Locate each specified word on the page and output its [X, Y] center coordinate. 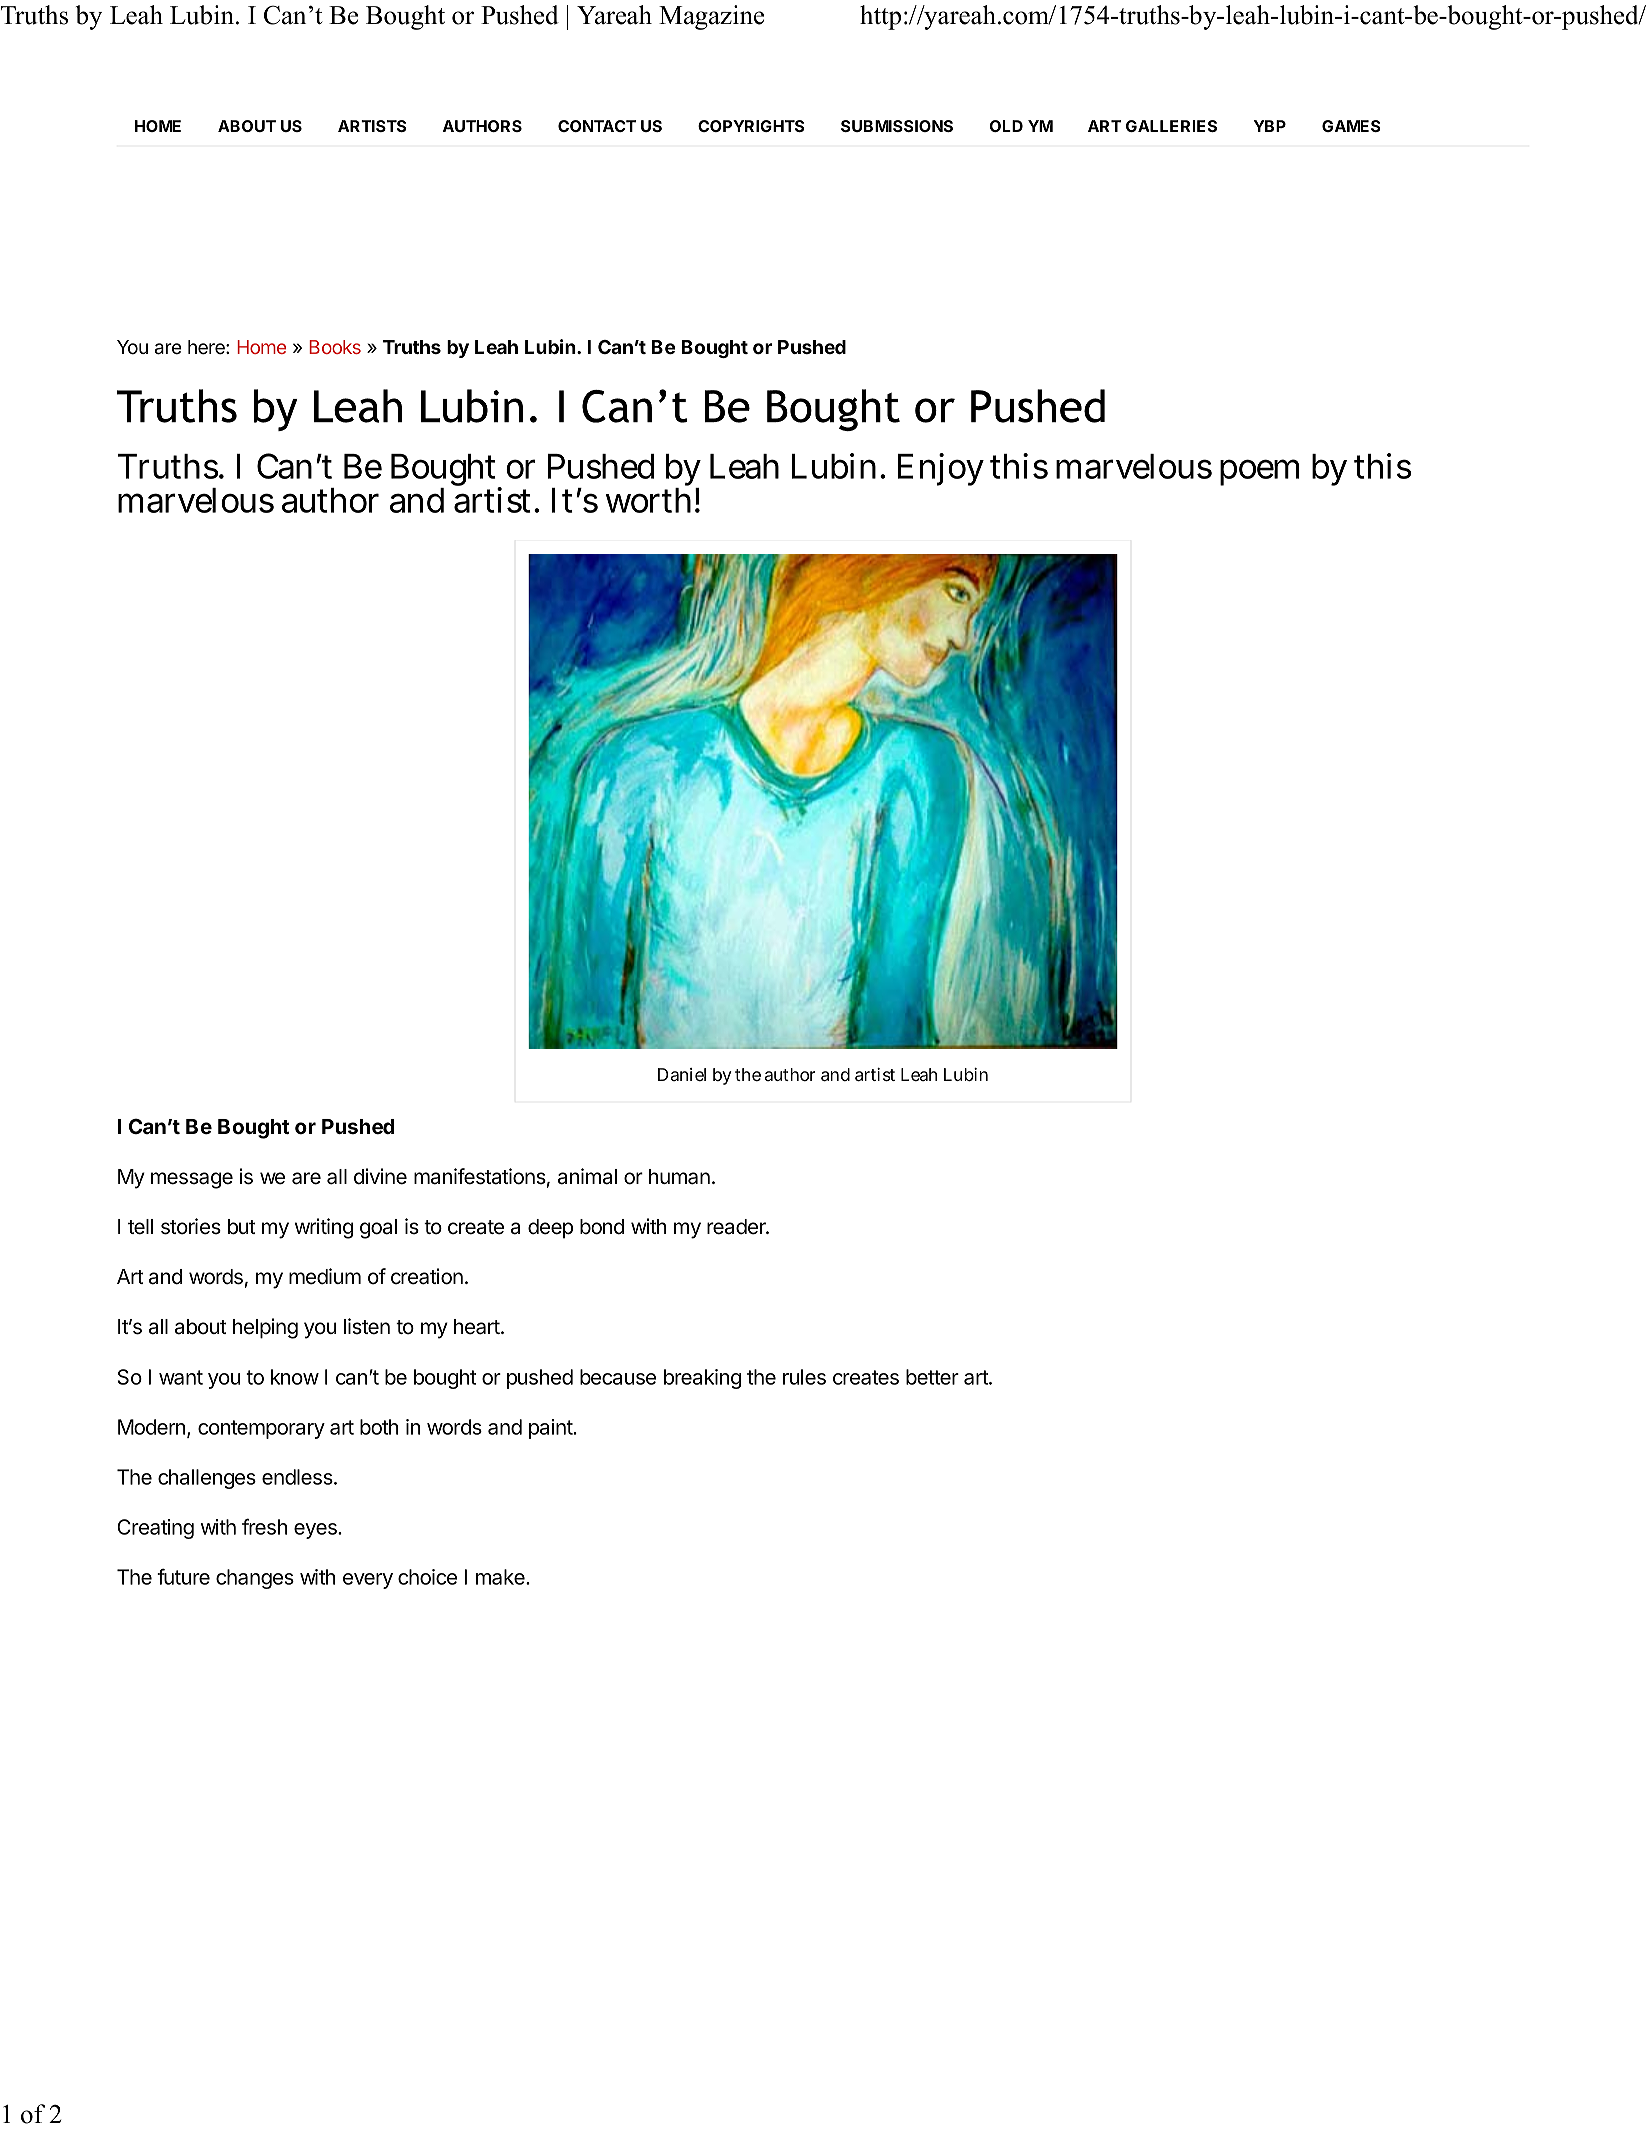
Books [335, 347]
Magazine [711, 17]
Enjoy [941, 469]
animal [587, 1176]
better [932, 1377]
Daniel [682, 1074]
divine [380, 1176]
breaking [702, 1379]
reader [737, 1227]
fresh [264, 1526]
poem [1259, 473]
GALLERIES [1171, 126]
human [679, 1177]
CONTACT [597, 126]
